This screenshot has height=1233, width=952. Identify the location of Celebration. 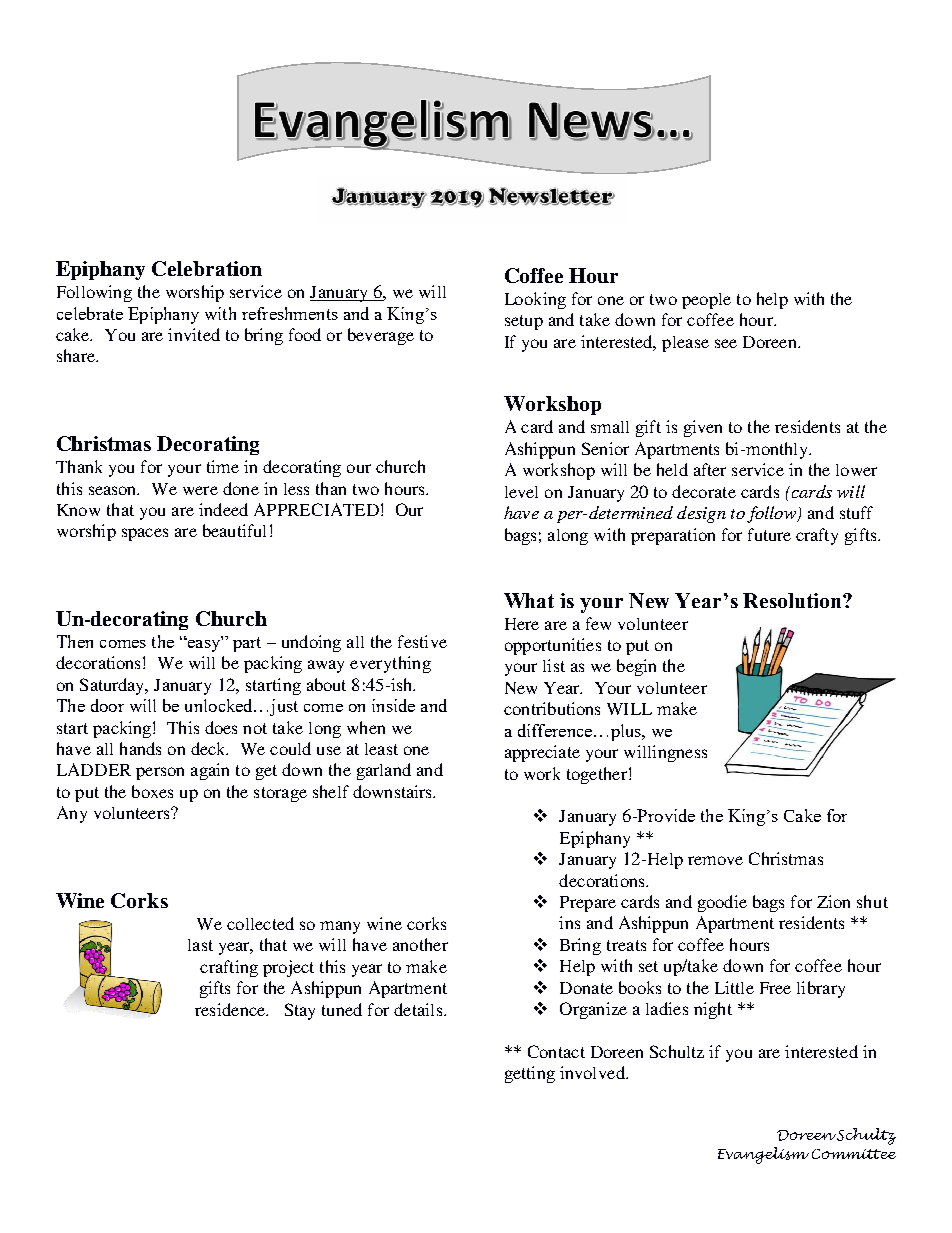
(207, 268).
